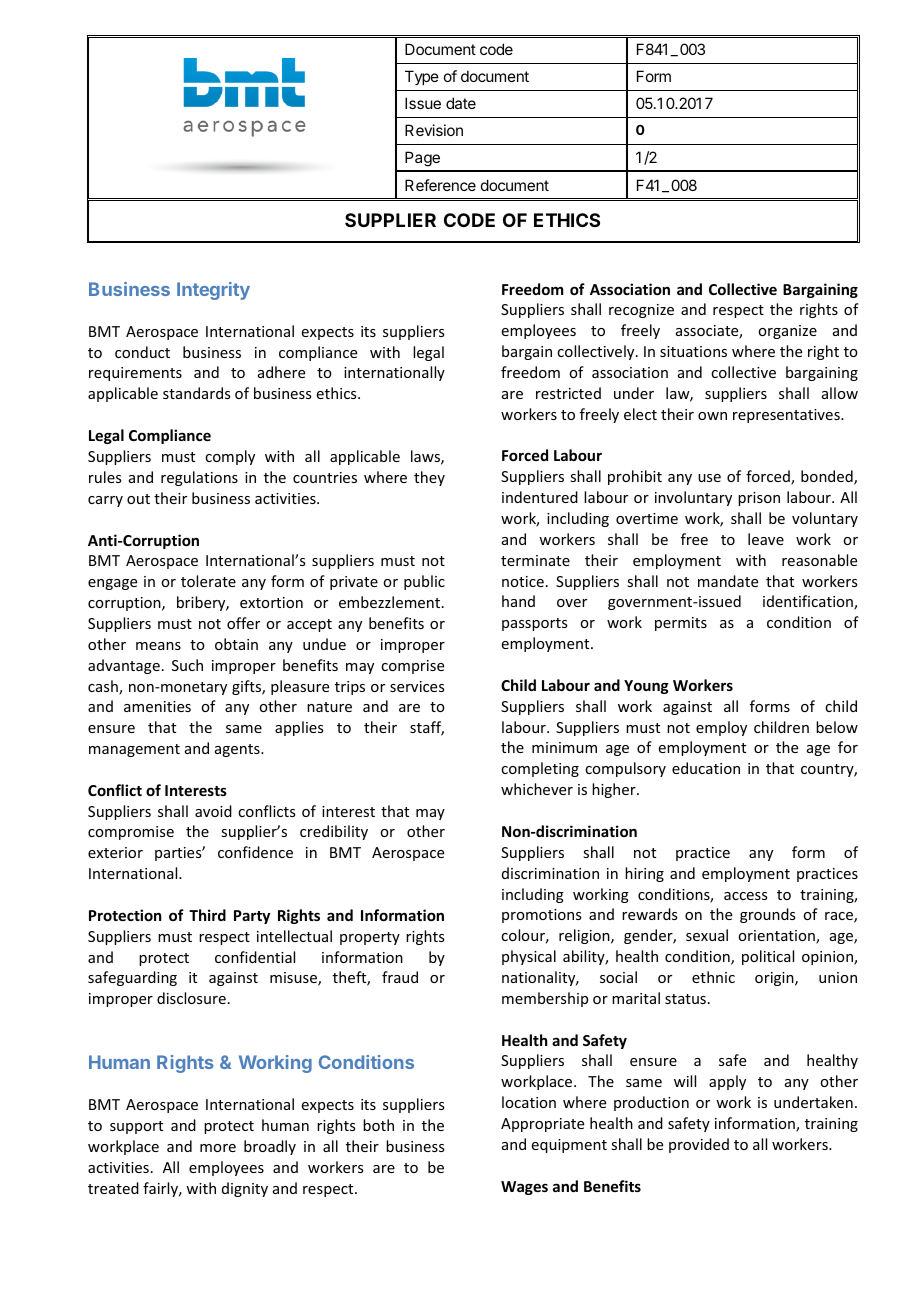 The height and width of the screenshot is (1308, 924). I want to click on Revision, so click(434, 130).
